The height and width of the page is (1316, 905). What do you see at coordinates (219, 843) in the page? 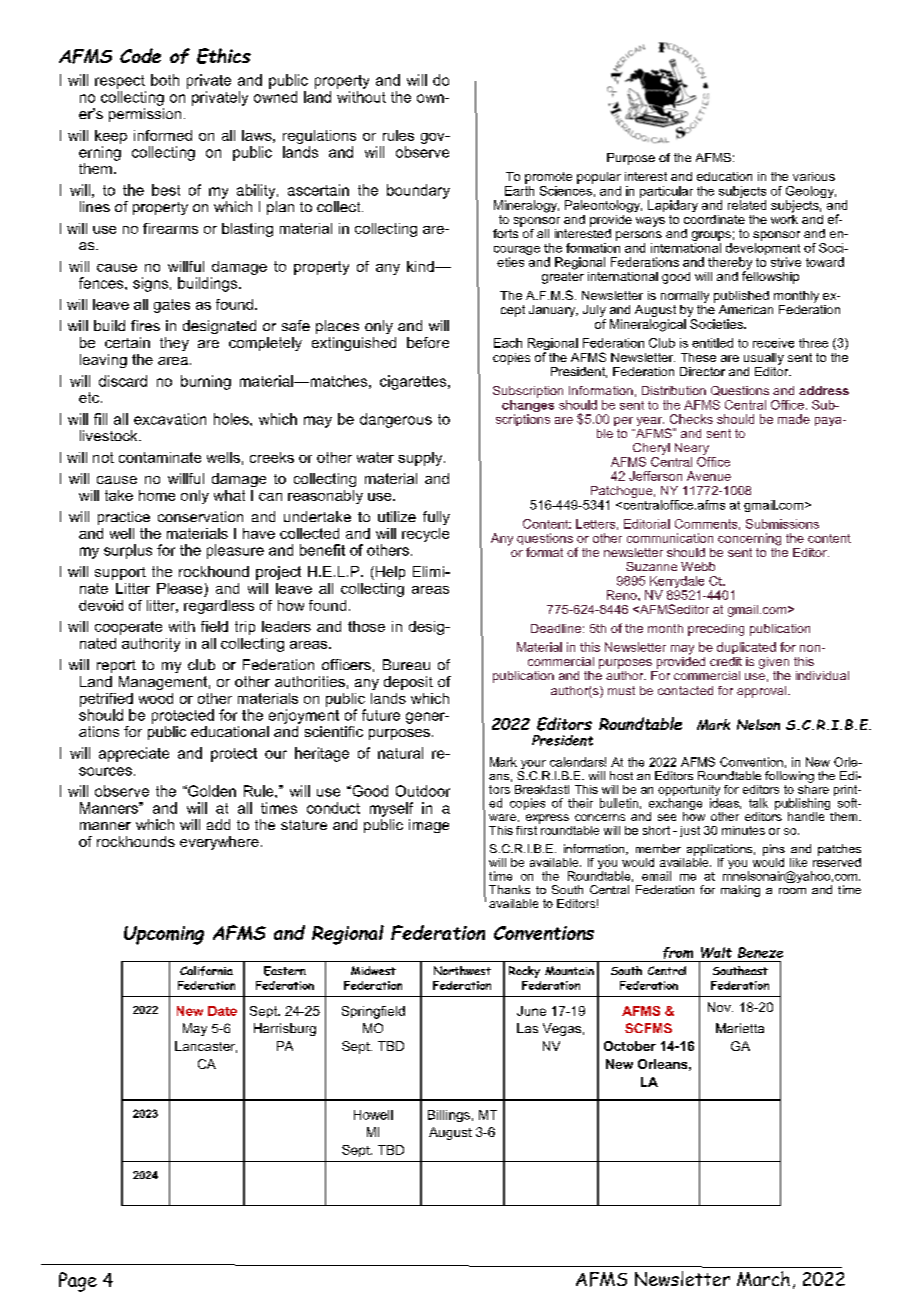
I see `everywhere` at bounding box center [219, 843].
